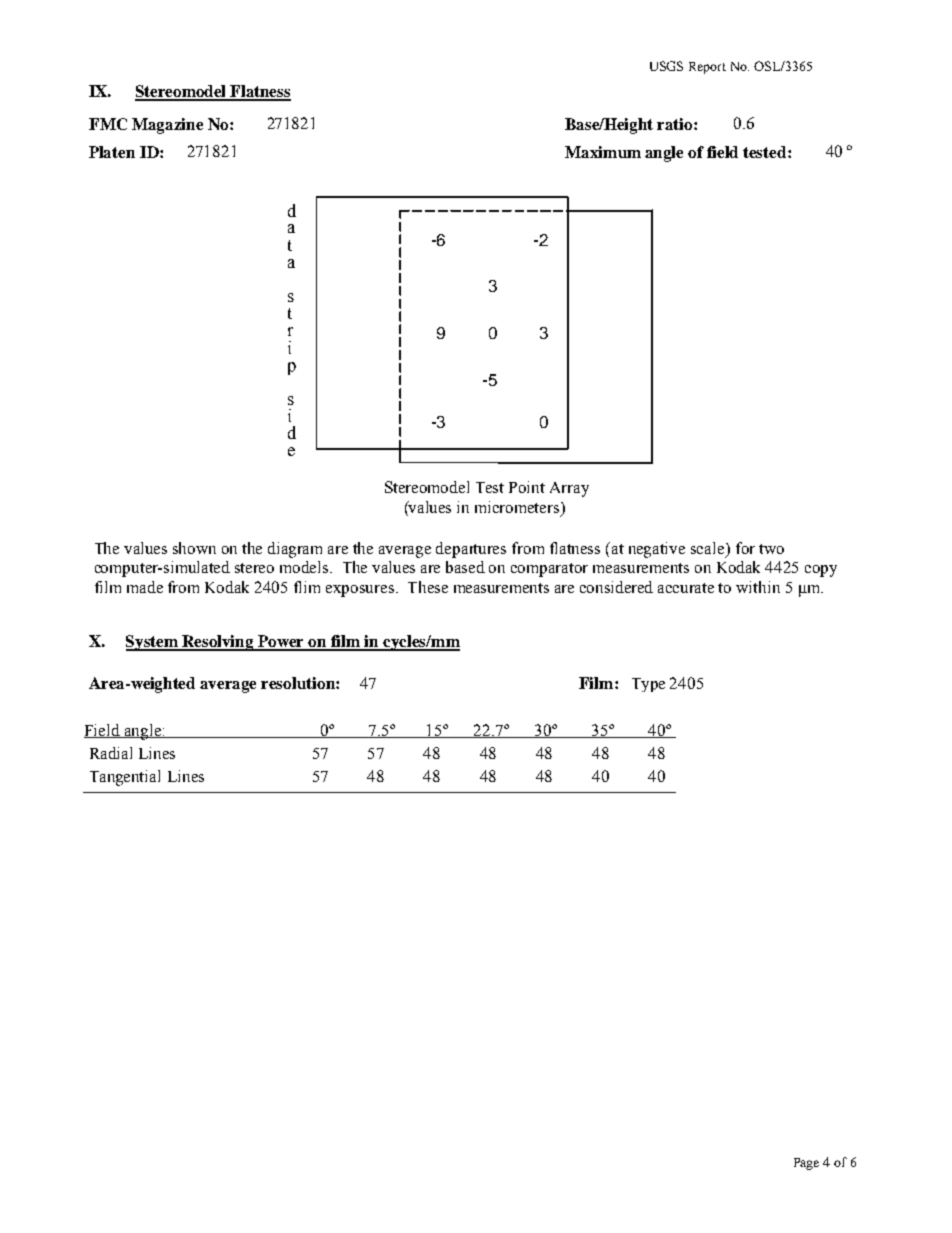  I want to click on departures, so click(471, 550).
